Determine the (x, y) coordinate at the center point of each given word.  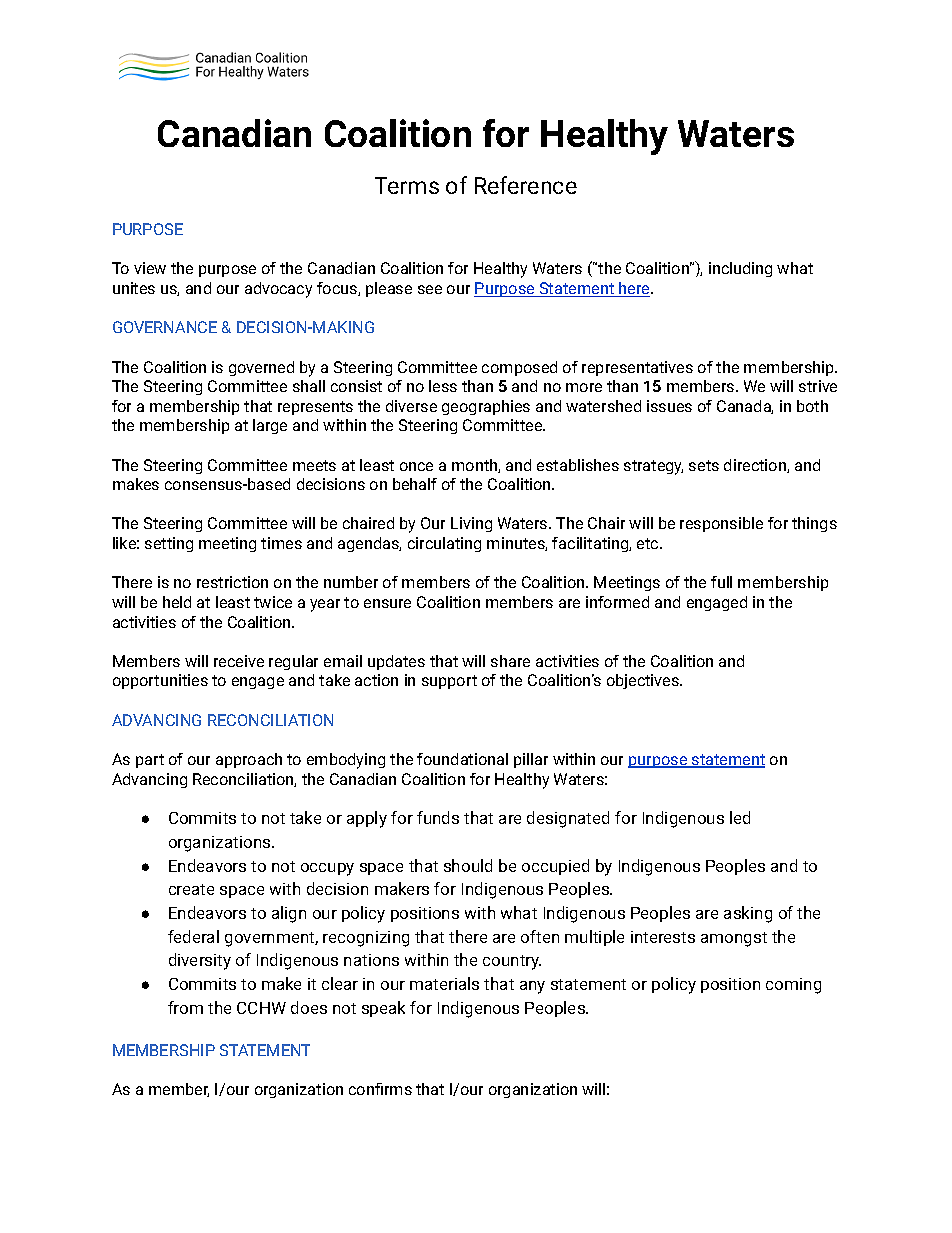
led (740, 817)
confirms (380, 1089)
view (150, 268)
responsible (721, 524)
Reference (526, 185)
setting (169, 544)
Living (471, 524)
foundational (462, 759)
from (185, 1007)
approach (249, 760)
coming (793, 986)
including (740, 269)
